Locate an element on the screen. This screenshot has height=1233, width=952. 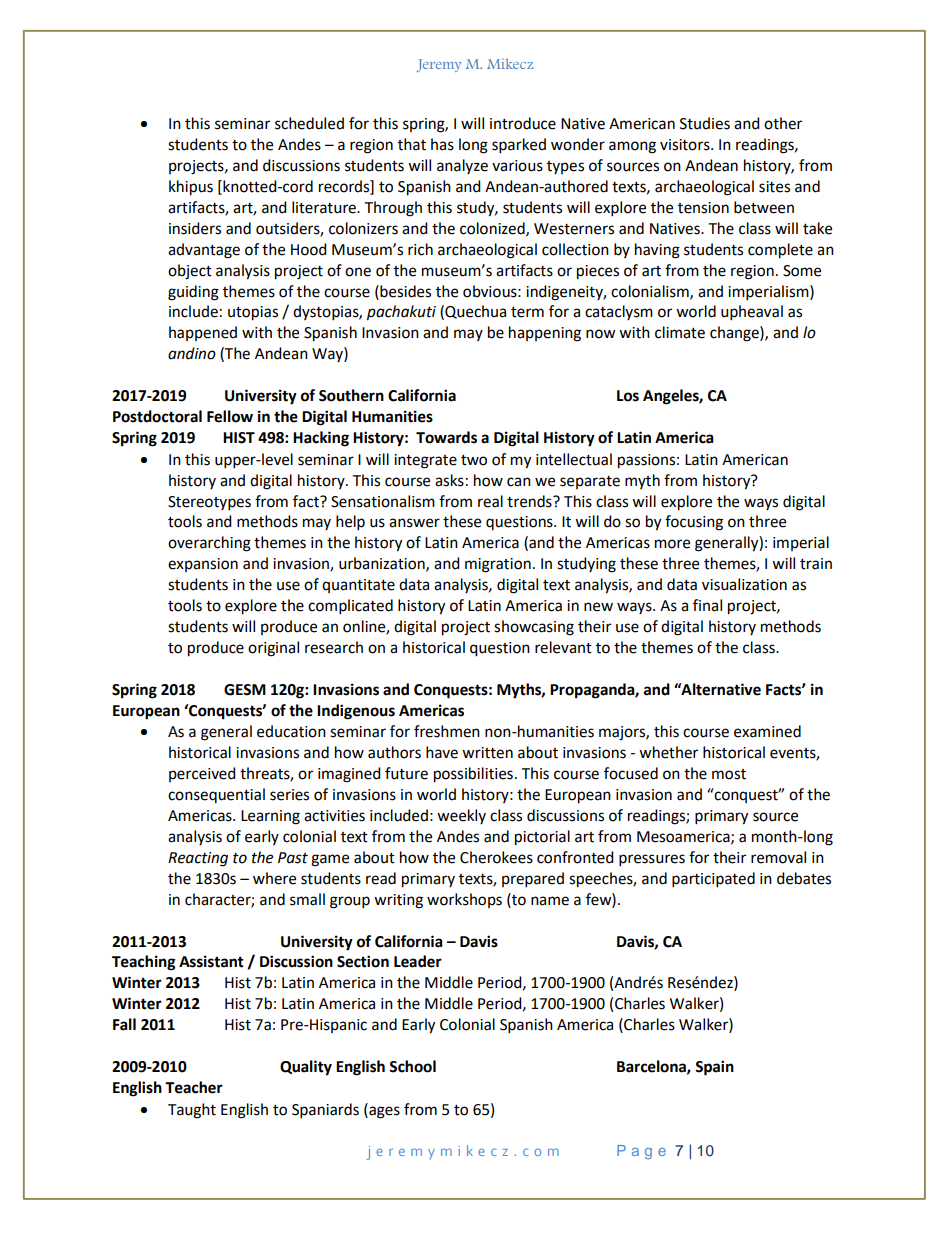
Towards is located at coordinates (446, 437).
